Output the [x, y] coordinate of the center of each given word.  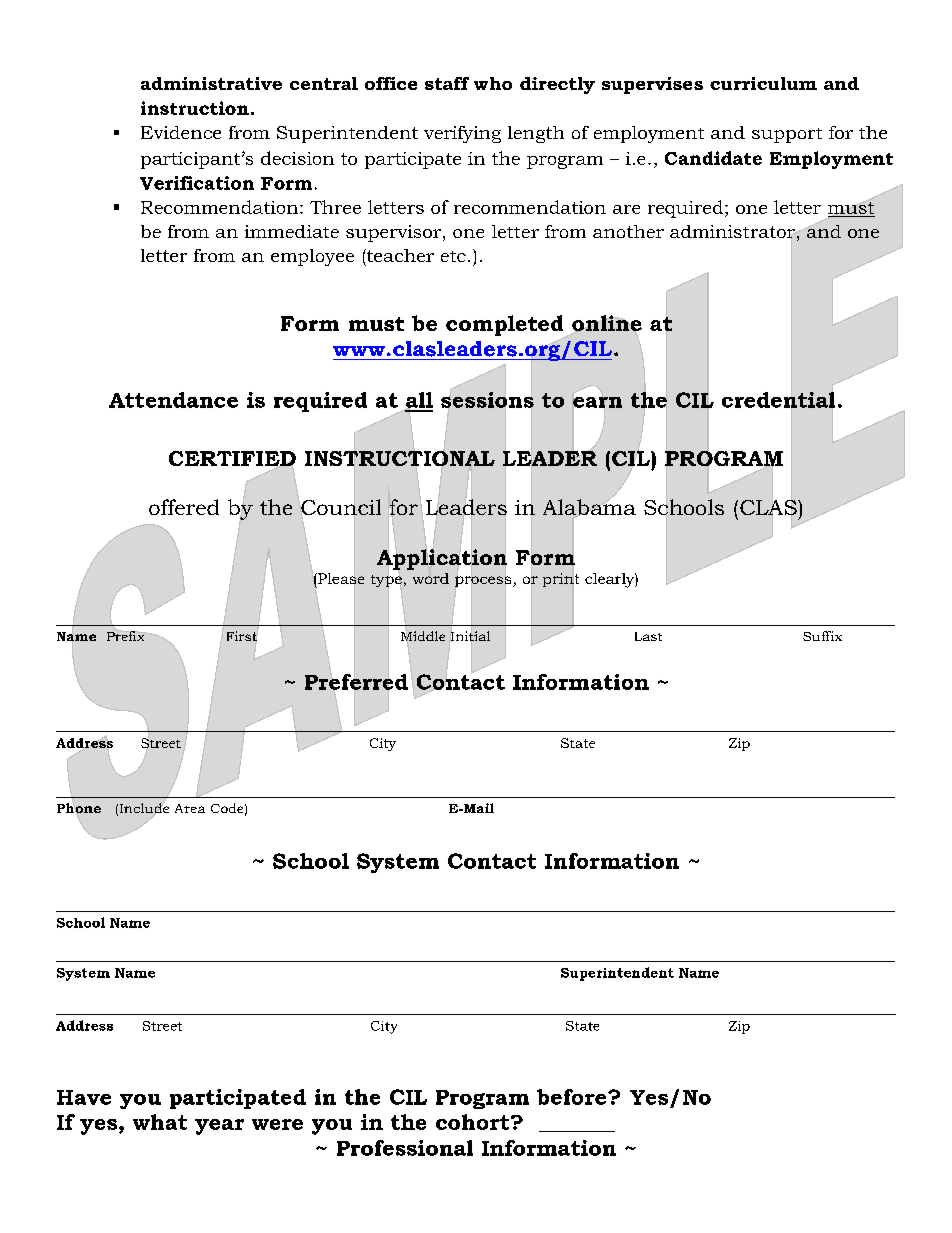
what [160, 1122]
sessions [487, 400]
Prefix [125, 636]
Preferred [356, 682]
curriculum [763, 83]
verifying [462, 134]
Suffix [822, 636]
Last [648, 636]
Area [190, 808]
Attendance [173, 400]
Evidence [181, 132]
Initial [470, 636]
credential [778, 400]
